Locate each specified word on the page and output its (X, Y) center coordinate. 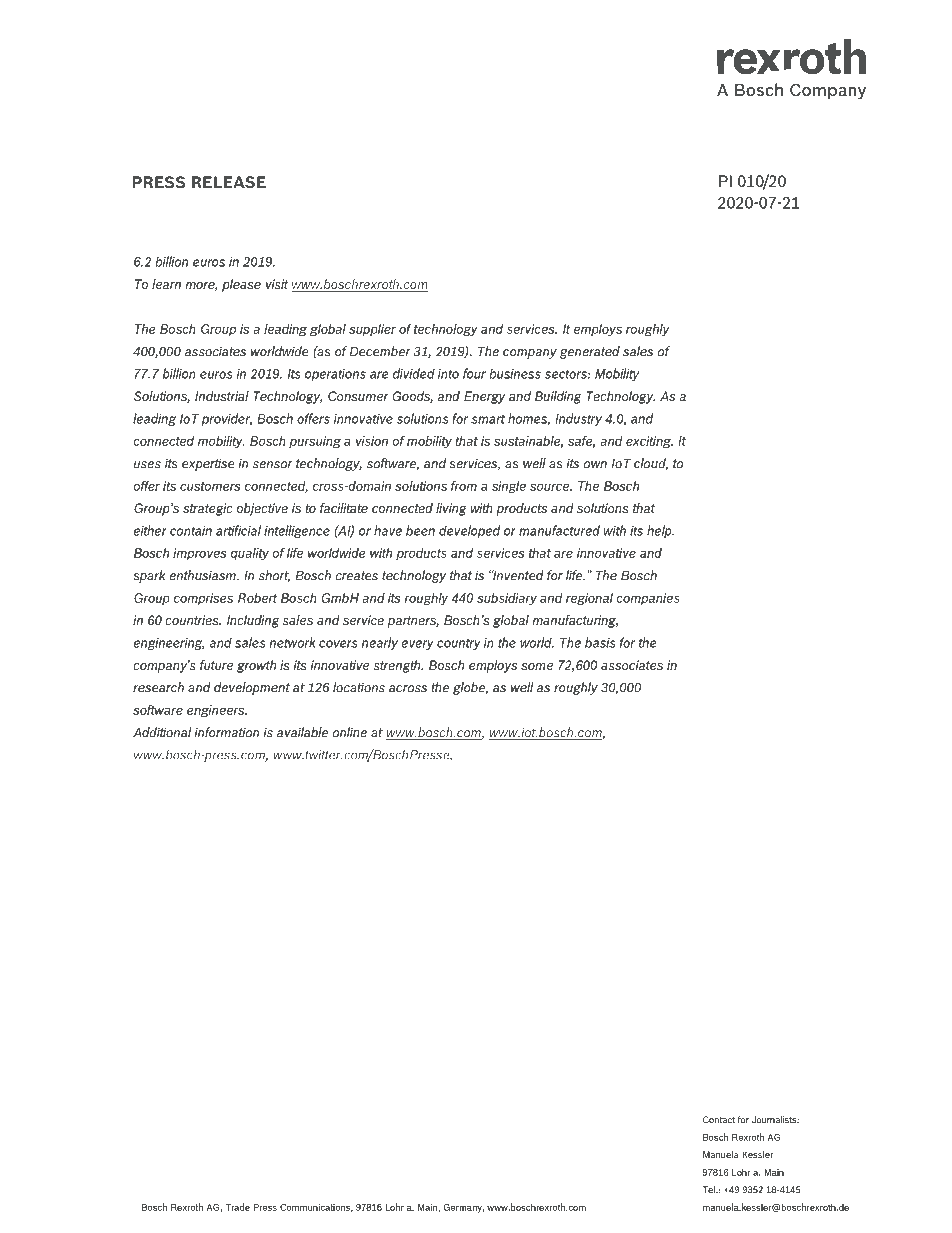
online (349, 732)
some (537, 666)
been (420, 530)
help (660, 531)
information (227, 732)
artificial (238, 530)
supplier (372, 330)
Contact (719, 1120)
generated (590, 352)
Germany (464, 1208)
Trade (238, 1207)
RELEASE (229, 182)
